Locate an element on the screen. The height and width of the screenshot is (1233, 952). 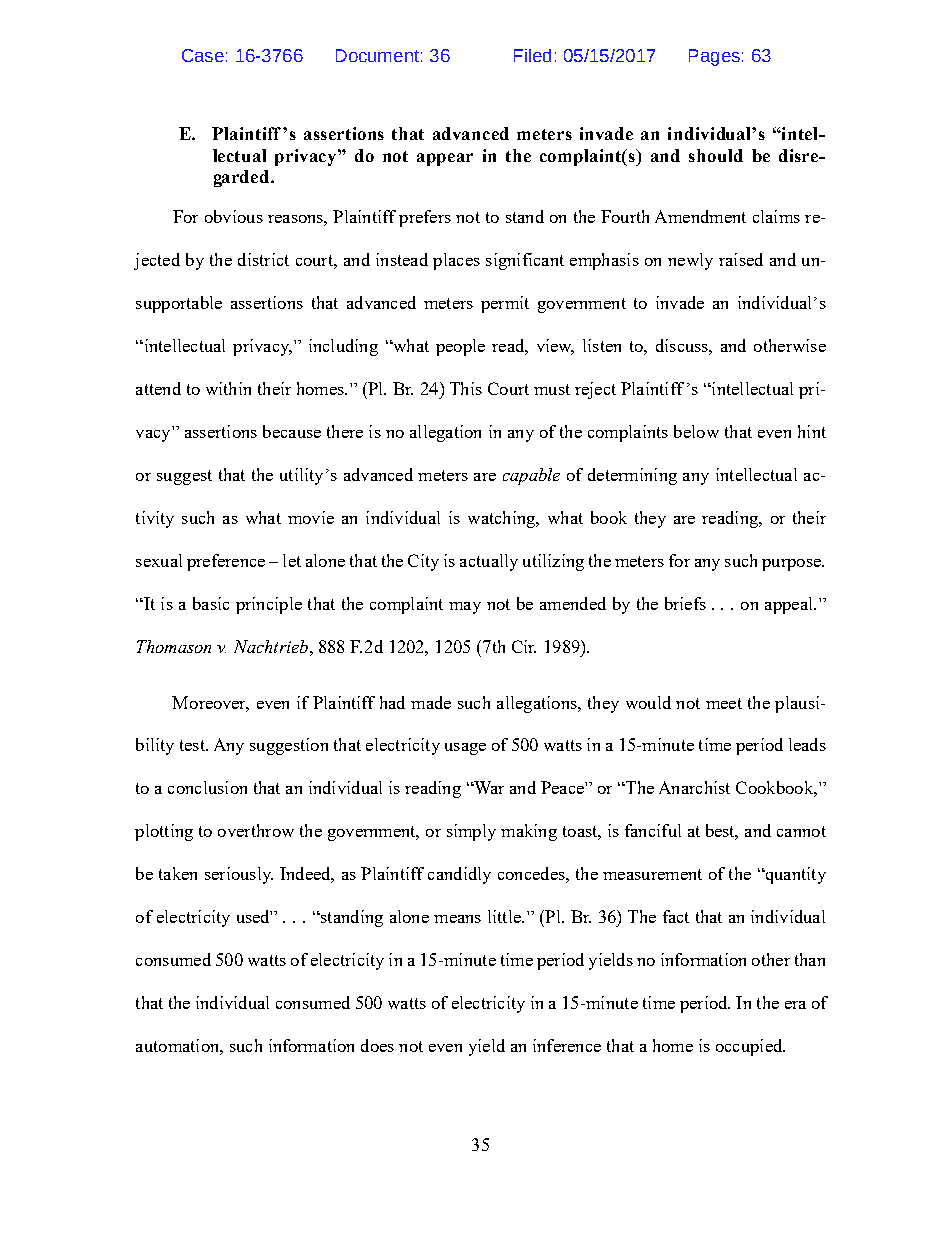
does is located at coordinates (377, 1045).
